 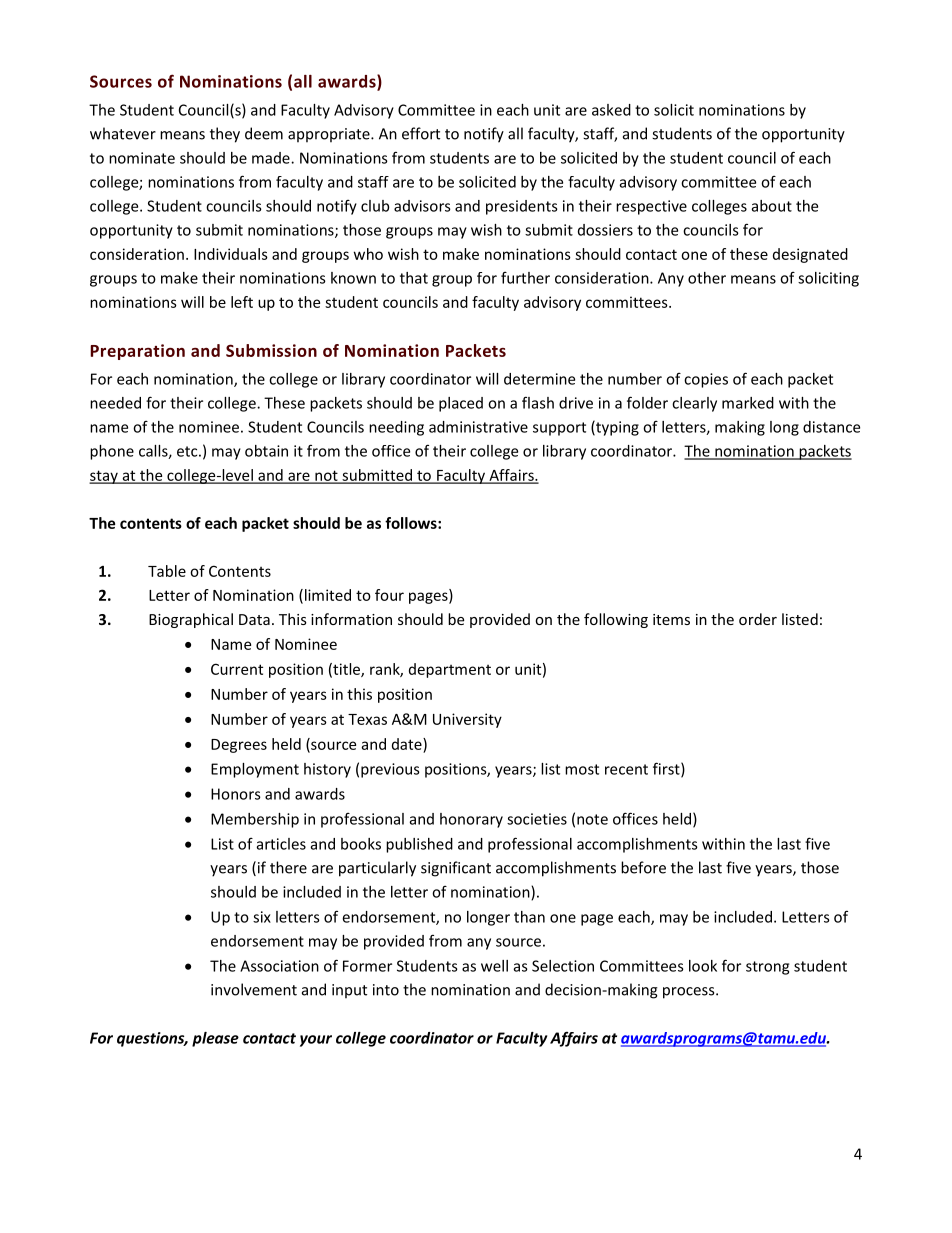 I want to click on process, so click(x=690, y=993).
